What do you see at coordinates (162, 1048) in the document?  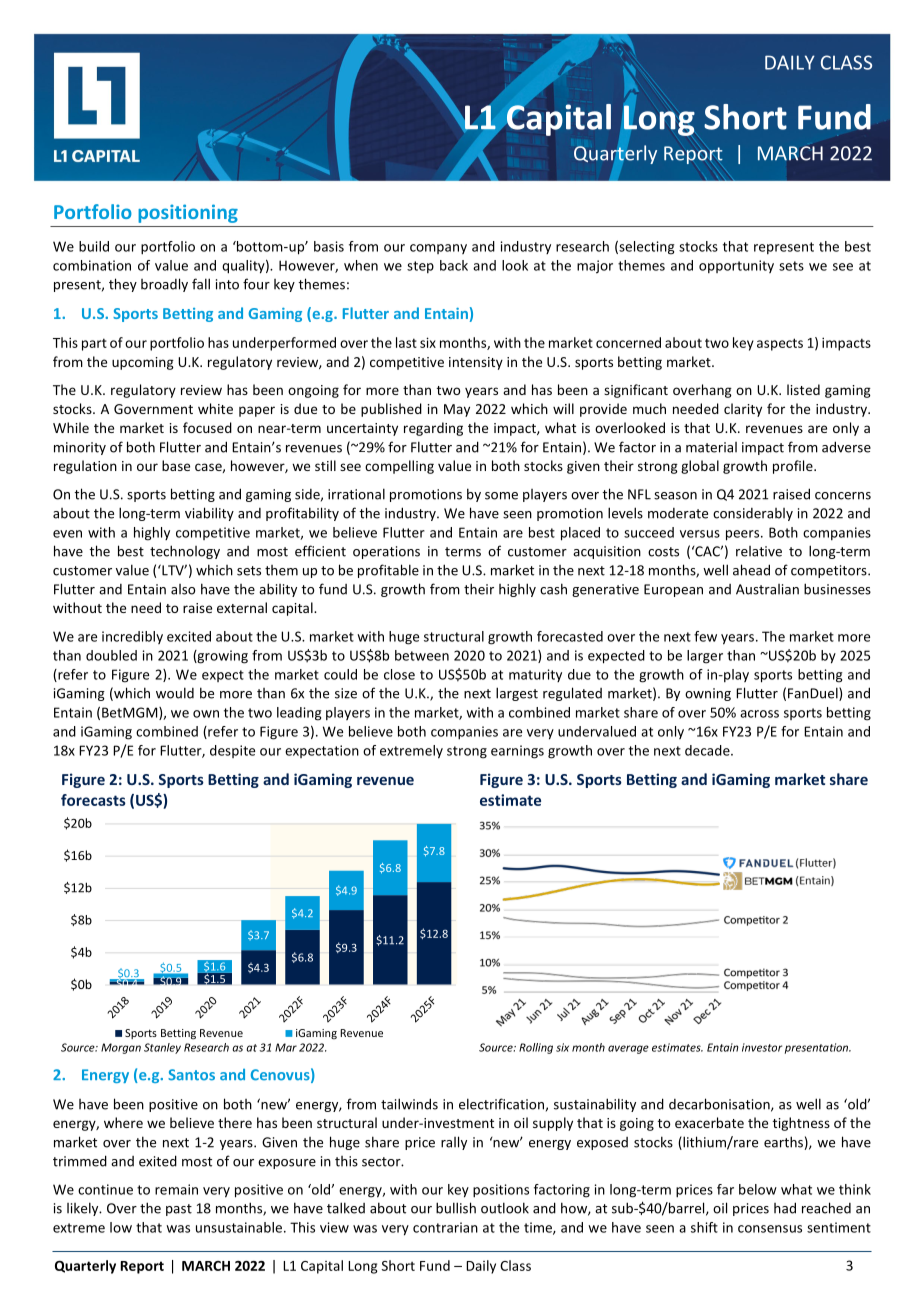 I see `Stanley` at bounding box center [162, 1048].
